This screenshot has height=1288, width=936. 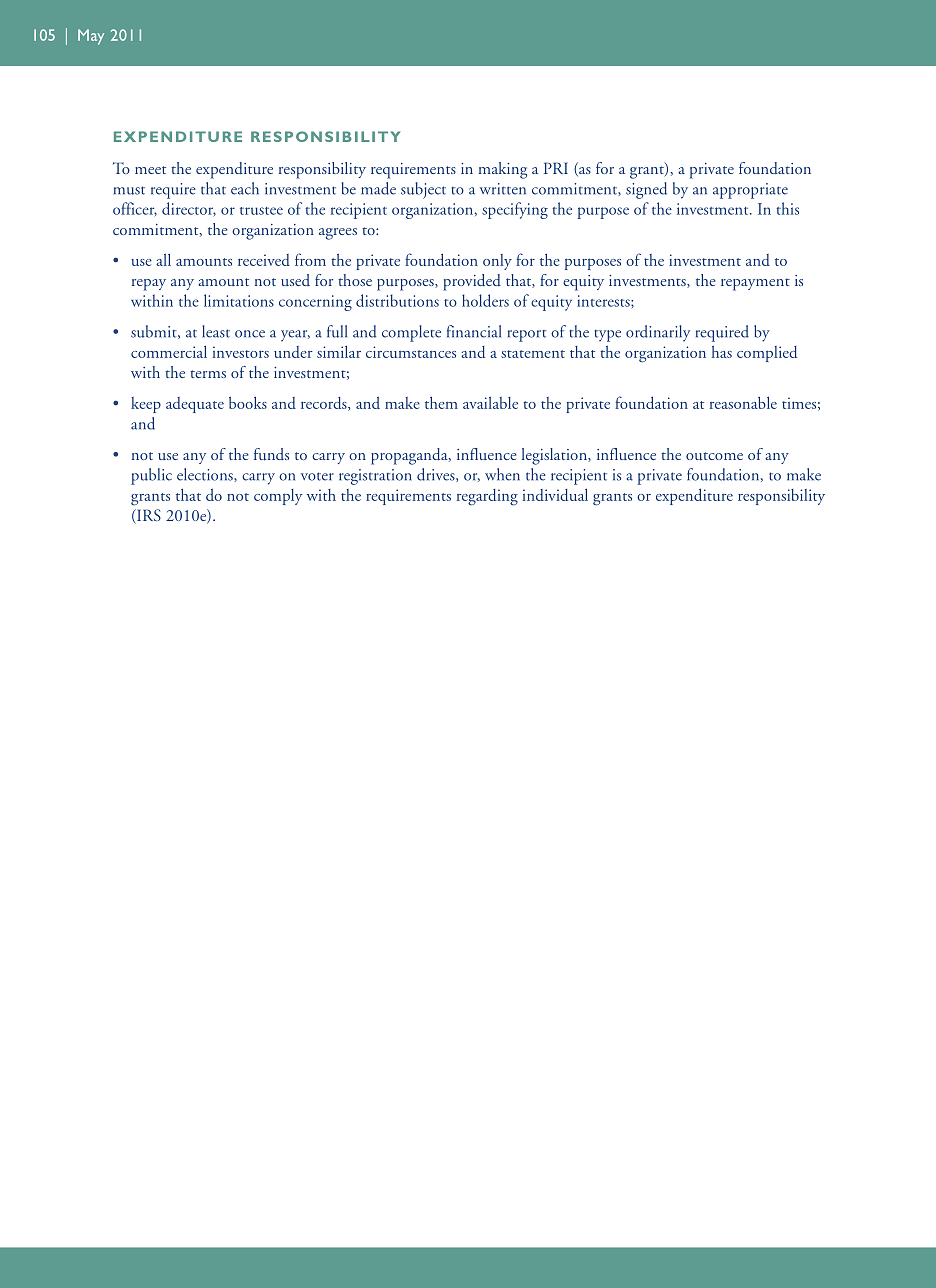 I want to click on has, so click(x=722, y=352).
